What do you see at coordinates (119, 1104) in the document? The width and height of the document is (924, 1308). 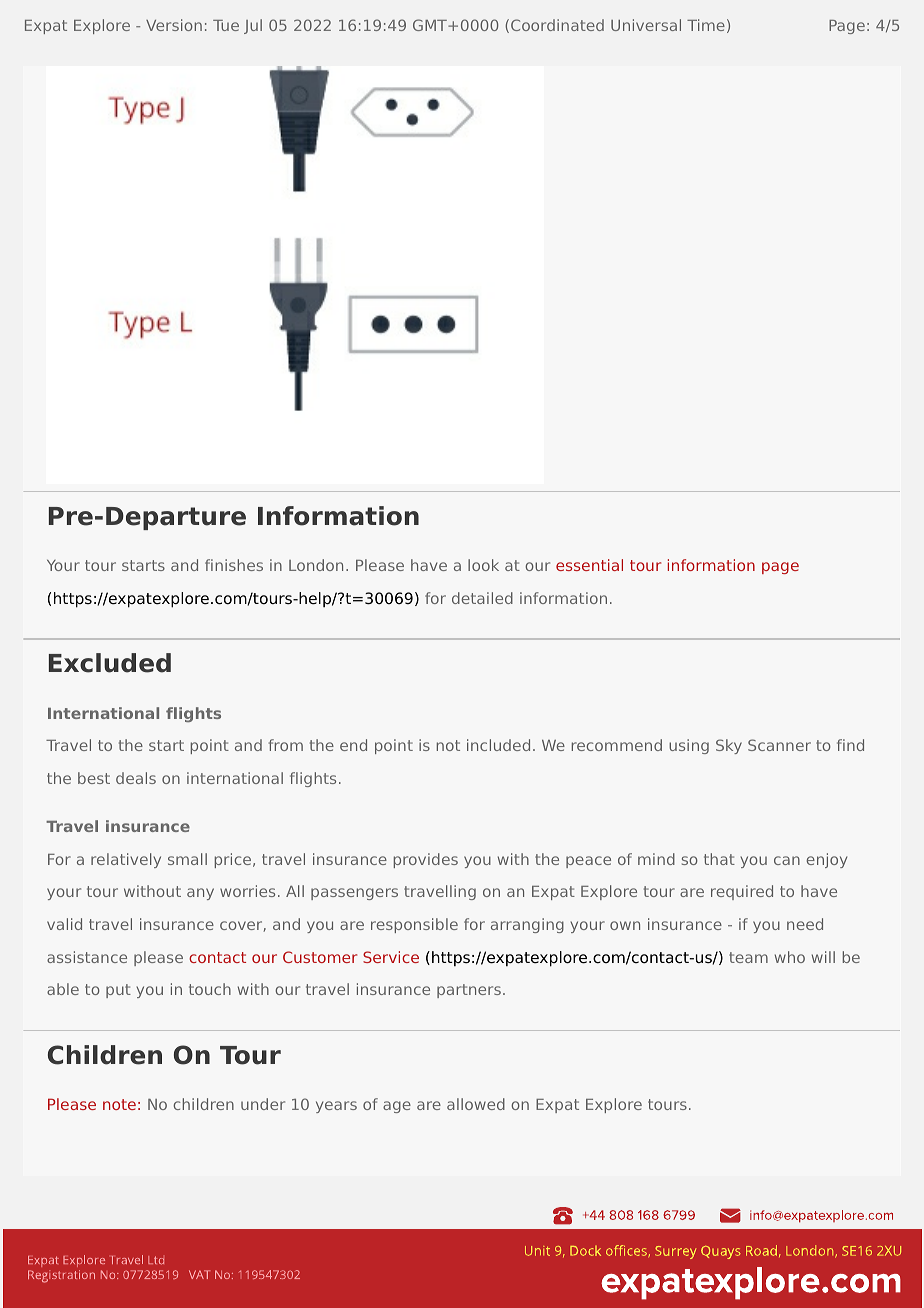 I see `note` at bounding box center [119, 1104].
